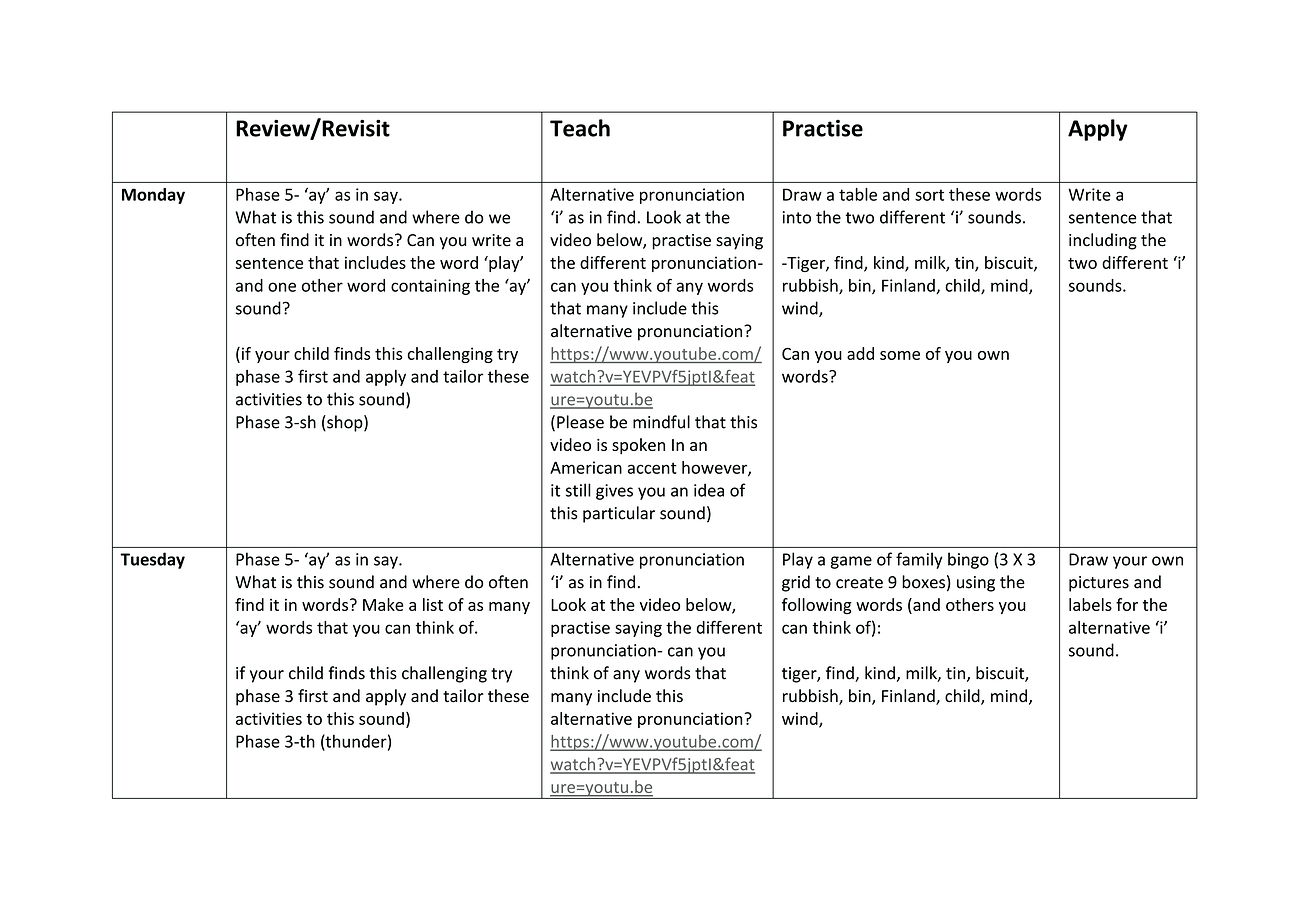  What do you see at coordinates (900, 355) in the screenshot?
I see `some` at bounding box center [900, 355].
